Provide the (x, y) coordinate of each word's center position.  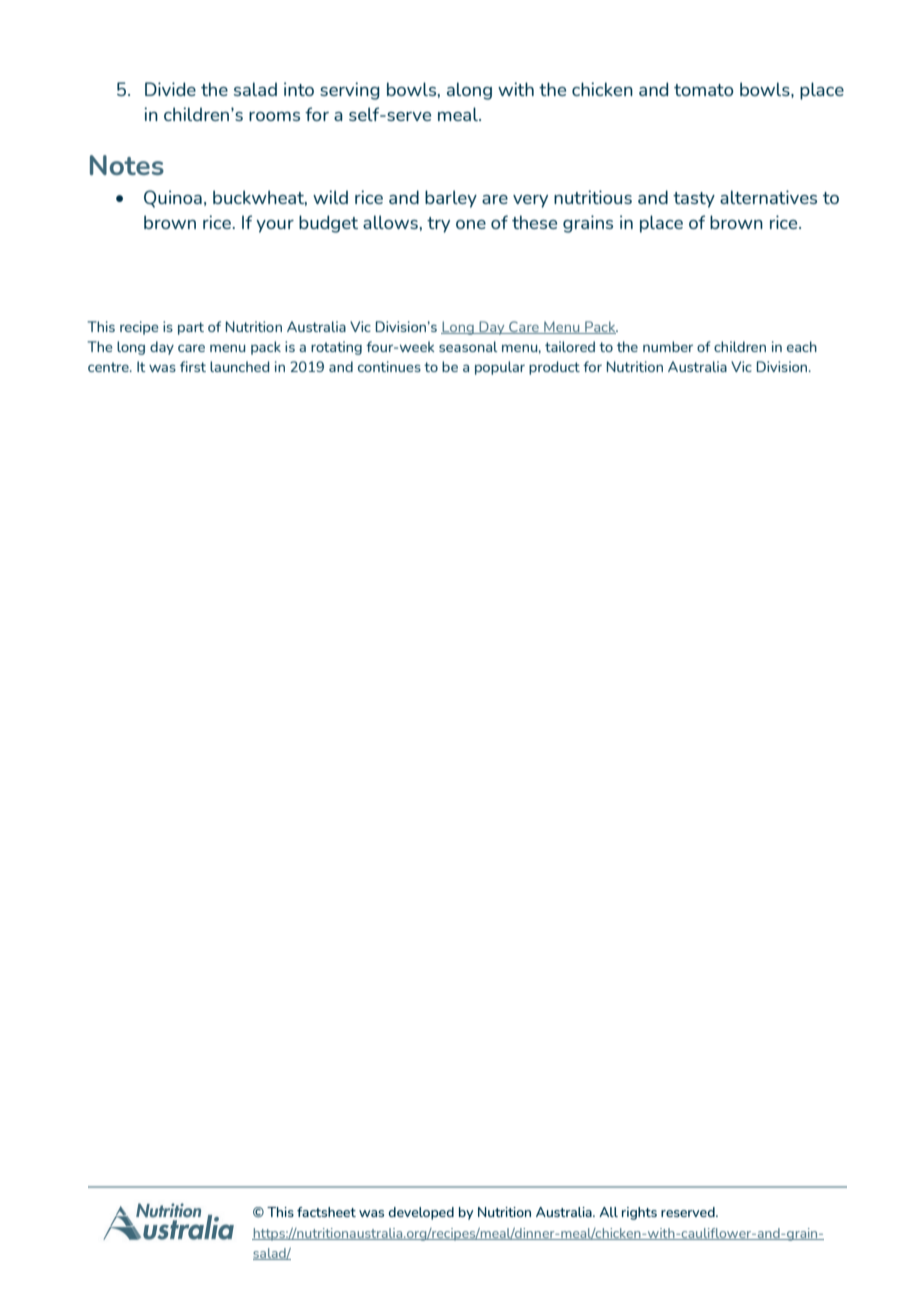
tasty (694, 200)
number (668, 346)
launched (239, 366)
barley (451, 199)
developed (421, 1213)
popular (500, 368)
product (554, 368)
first (193, 366)
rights (639, 1213)
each (802, 346)
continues (389, 366)
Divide (170, 89)
